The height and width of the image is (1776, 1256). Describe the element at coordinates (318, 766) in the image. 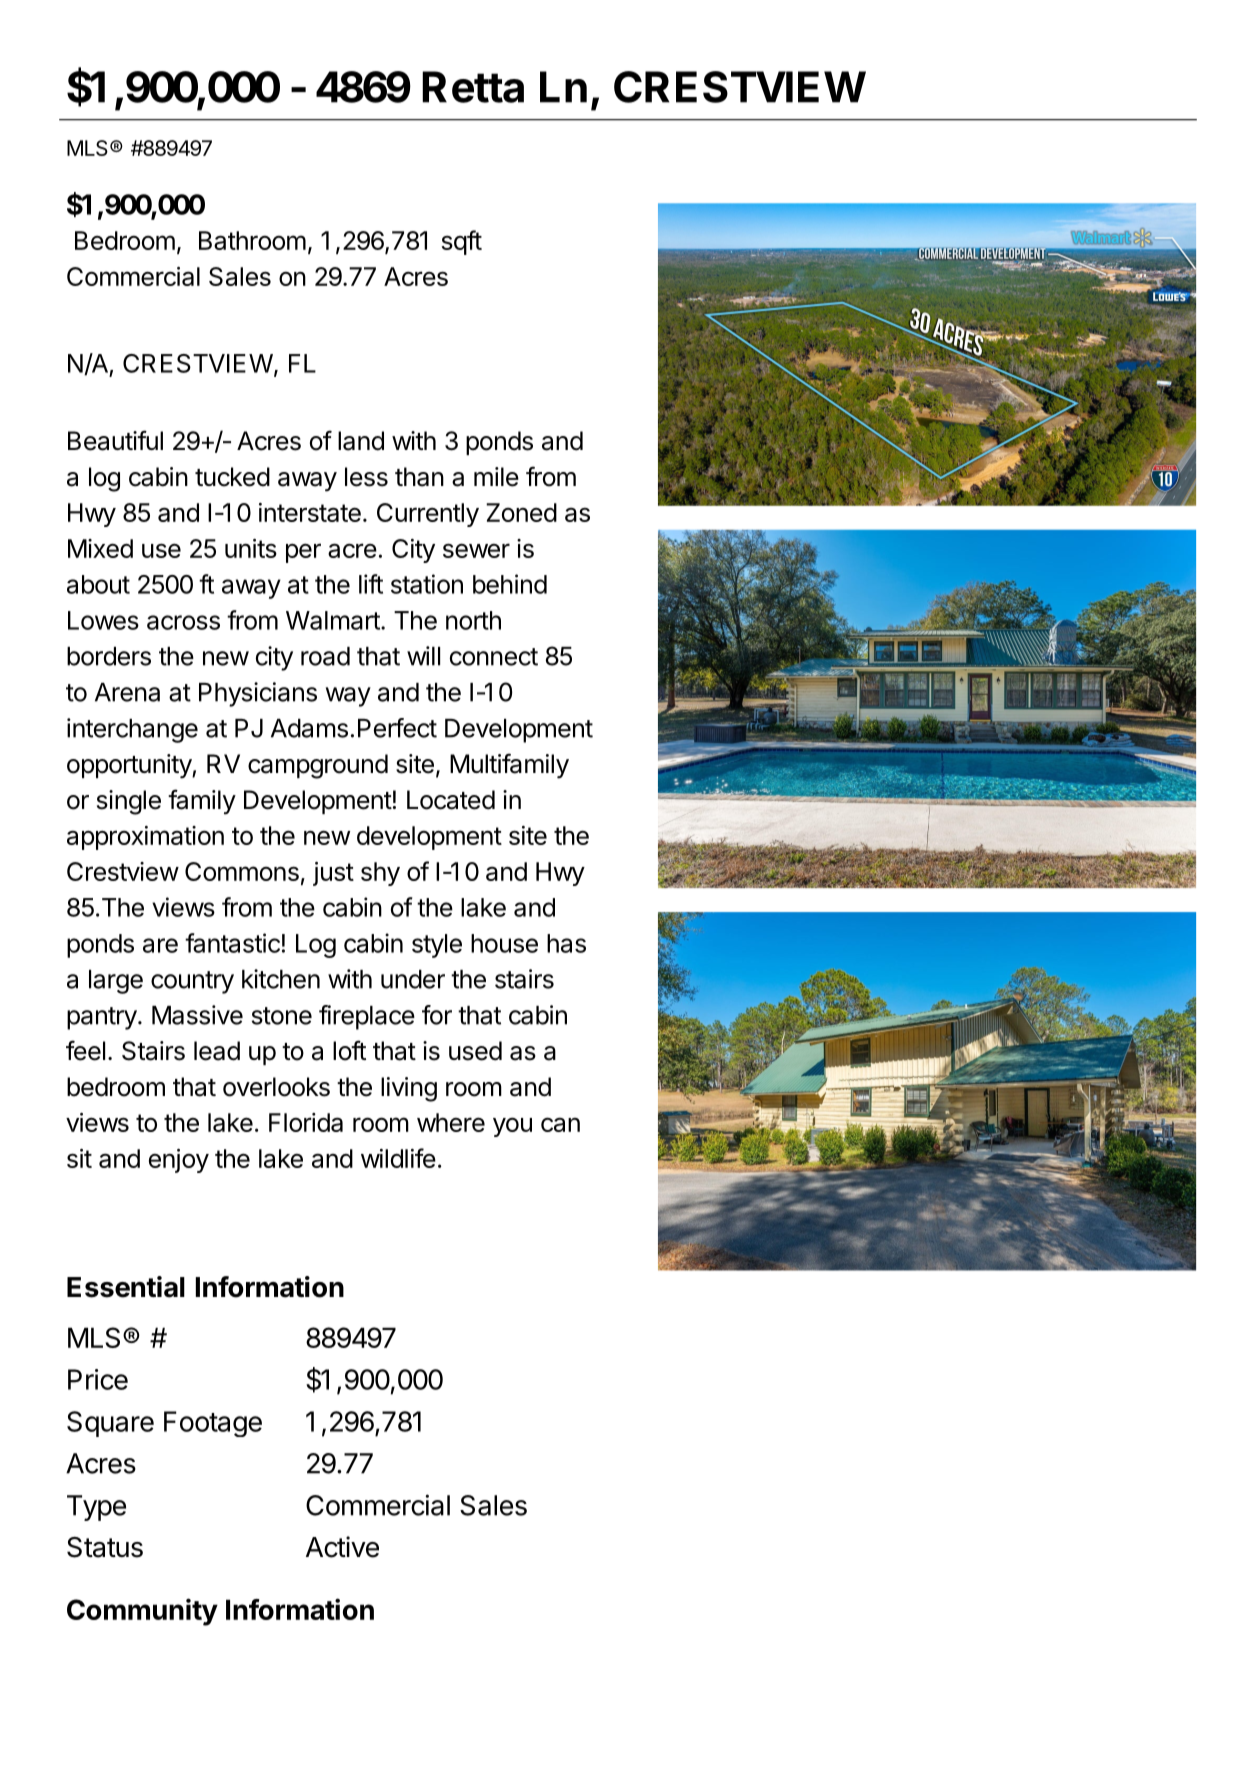

I see `campground` at that location.
